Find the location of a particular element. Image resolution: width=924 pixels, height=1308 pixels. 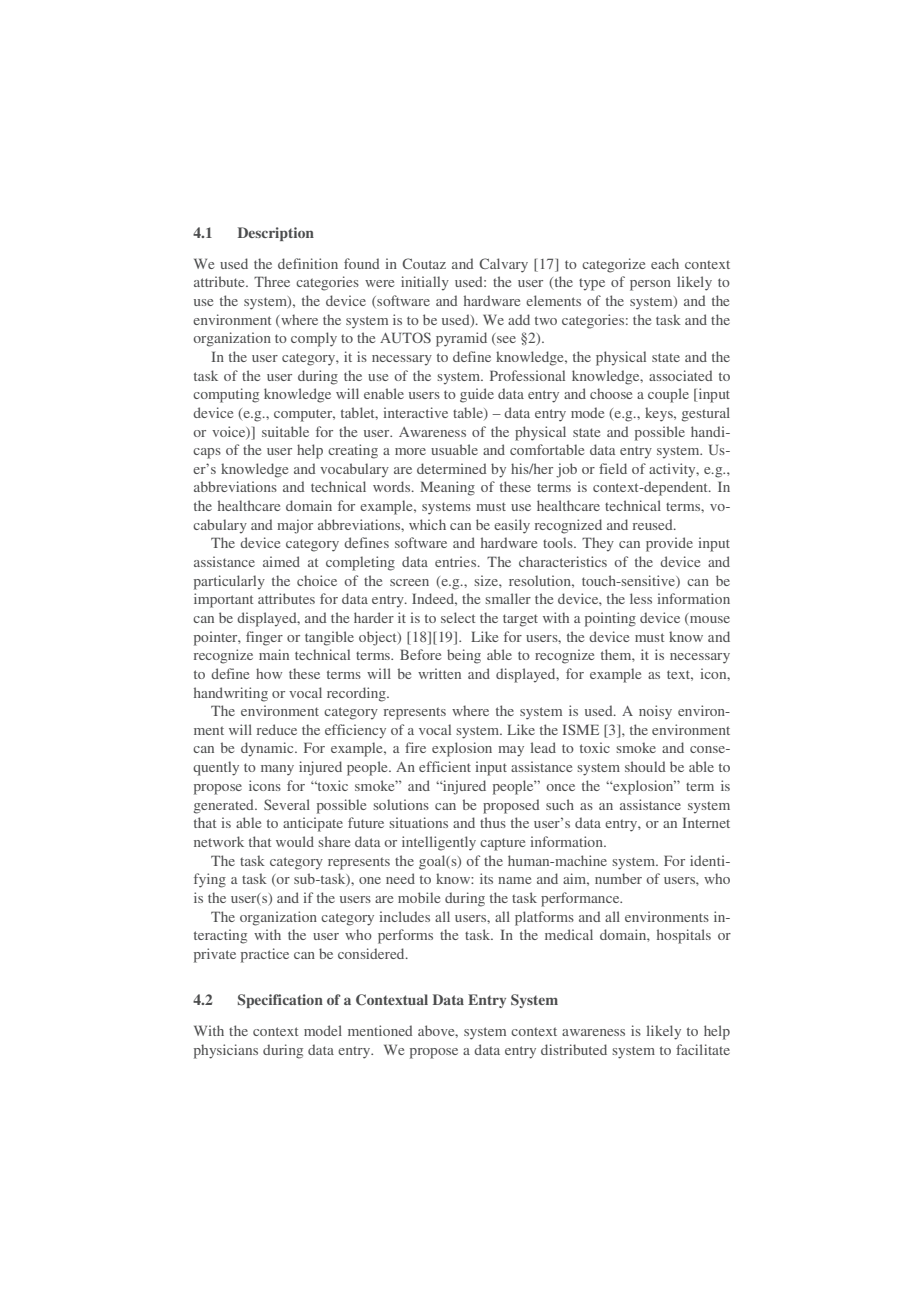

major is located at coordinates (295, 526).
